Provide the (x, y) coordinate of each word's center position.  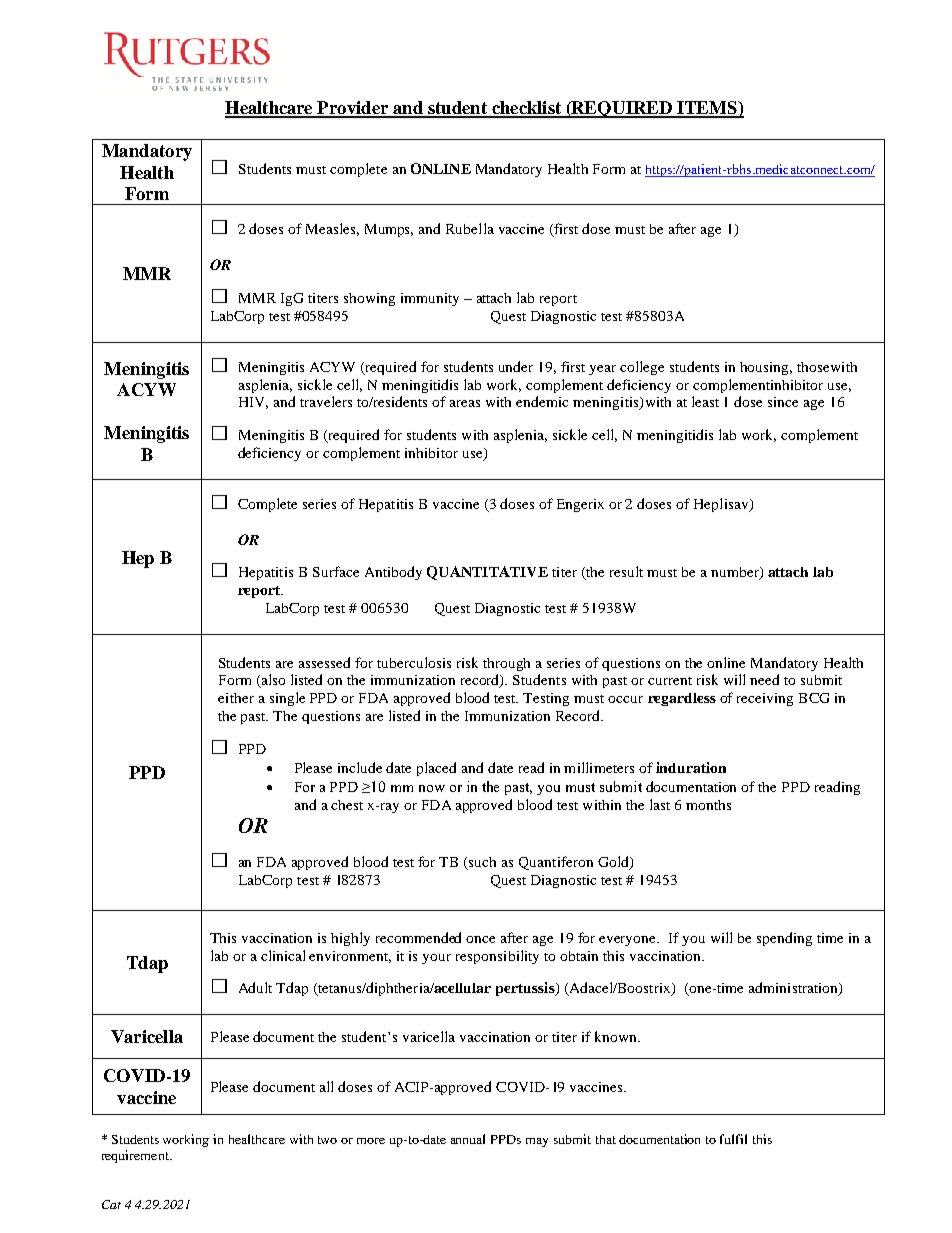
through (506, 664)
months (708, 805)
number (736, 573)
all (326, 1086)
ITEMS (707, 109)
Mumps (389, 230)
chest (347, 805)
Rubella (470, 228)
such (482, 862)
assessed (324, 662)
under (516, 366)
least (705, 401)
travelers (326, 401)
